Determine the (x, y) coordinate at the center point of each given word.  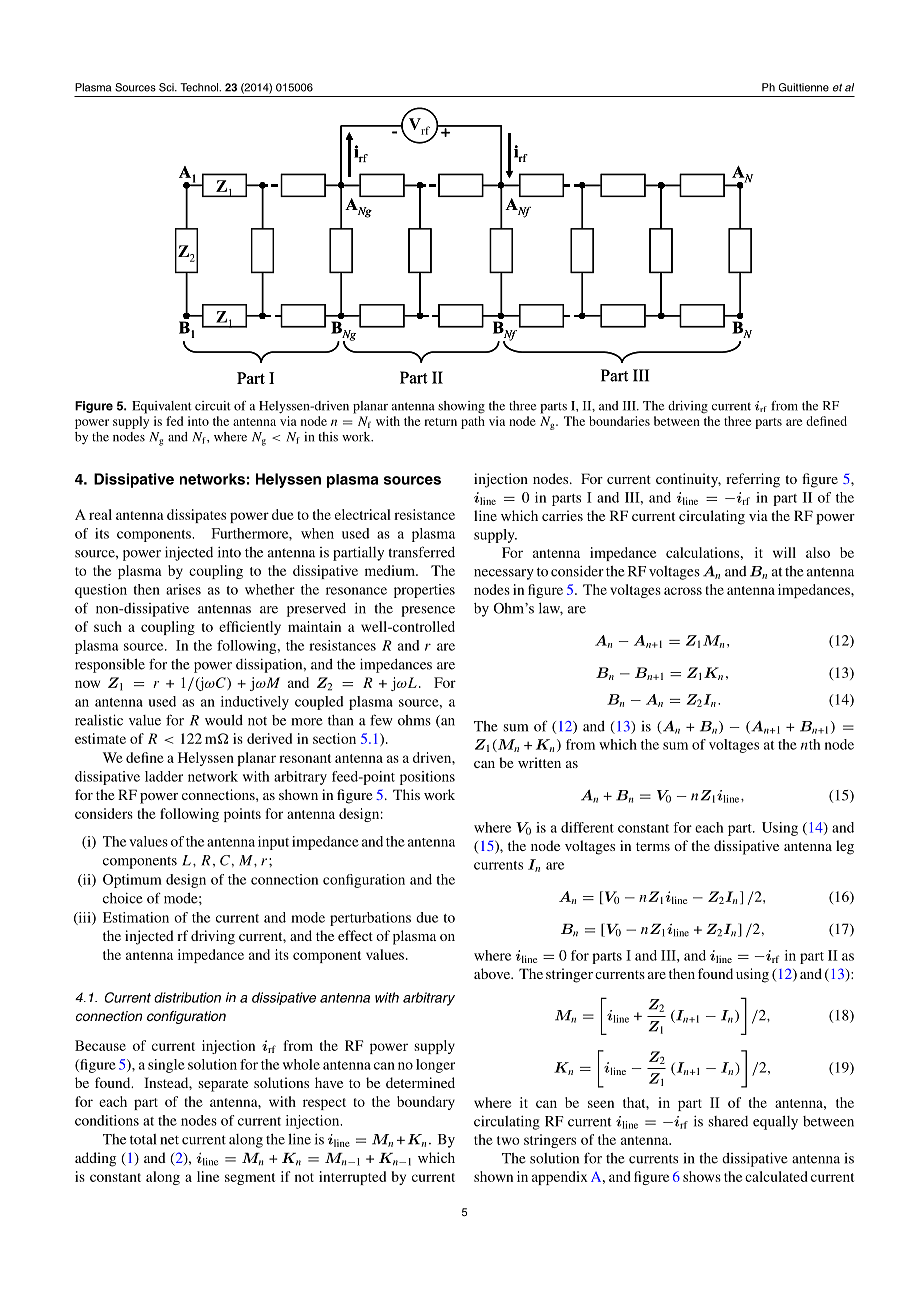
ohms (414, 720)
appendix (560, 1178)
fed (174, 421)
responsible (110, 666)
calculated (776, 1176)
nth (810, 744)
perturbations (370, 919)
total (143, 1139)
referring (753, 480)
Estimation (136, 917)
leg (845, 847)
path (473, 422)
